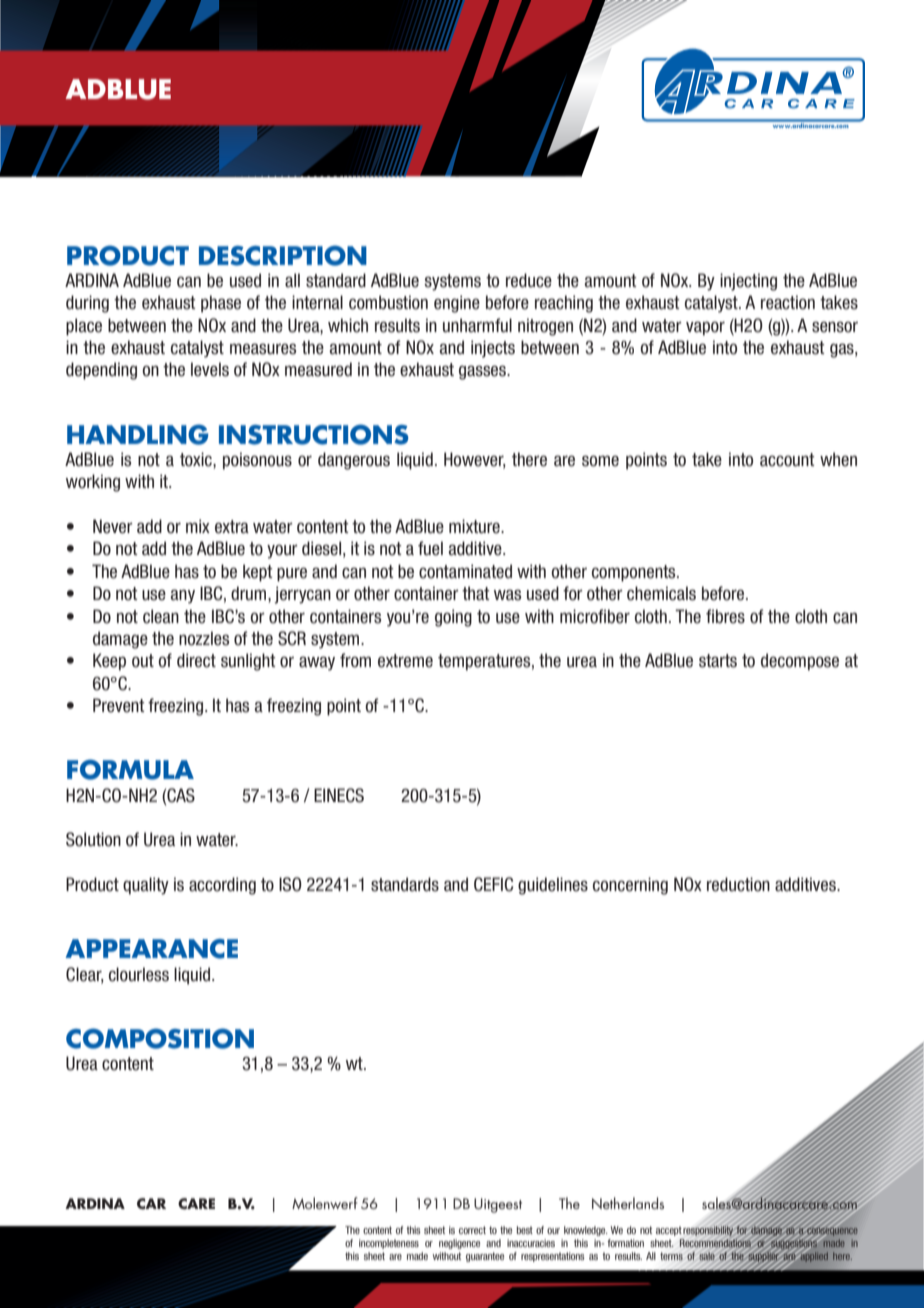  I want to click on mixture, so click(475, 526).
